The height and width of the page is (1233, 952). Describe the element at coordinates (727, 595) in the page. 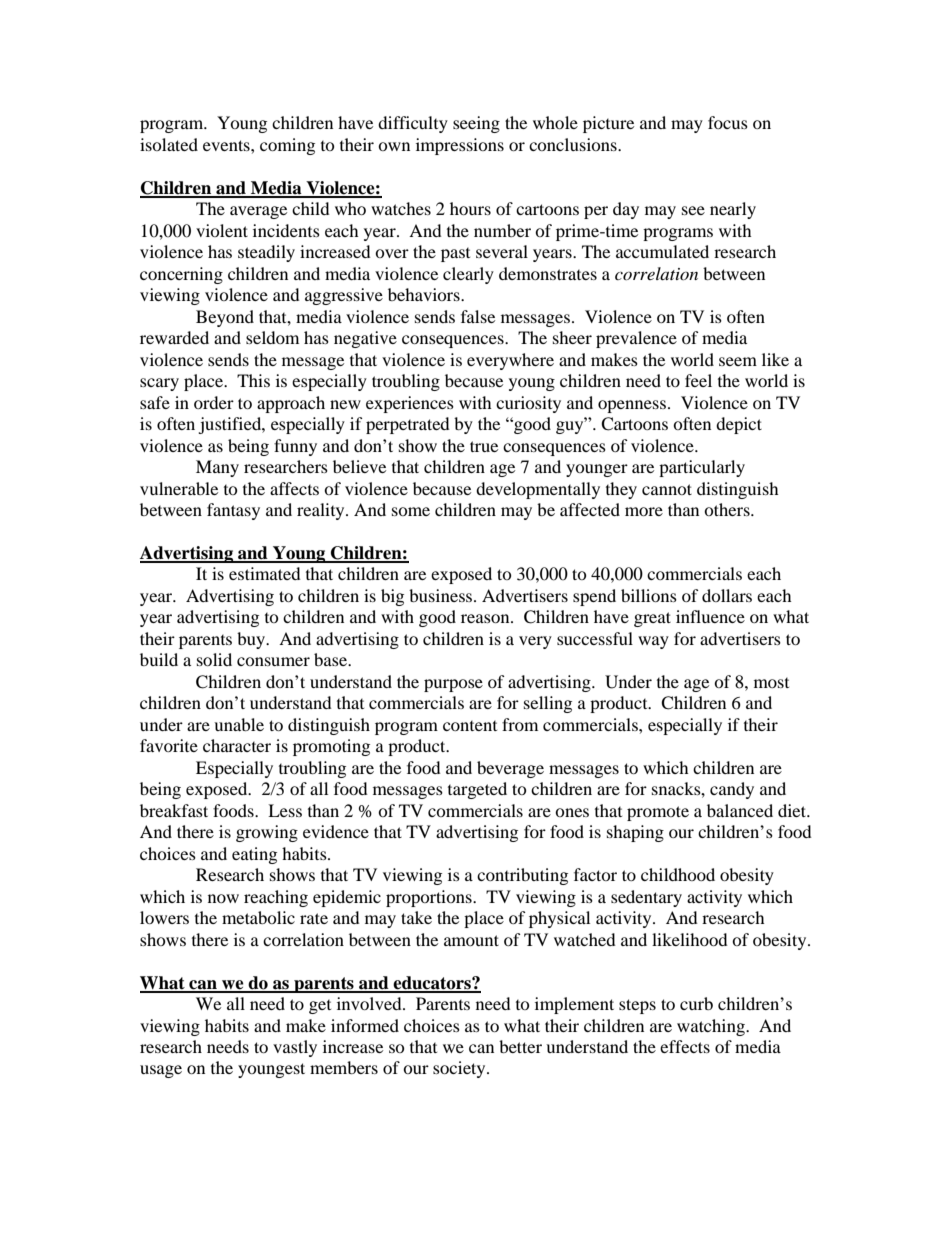

I see `dollars` at that location.
